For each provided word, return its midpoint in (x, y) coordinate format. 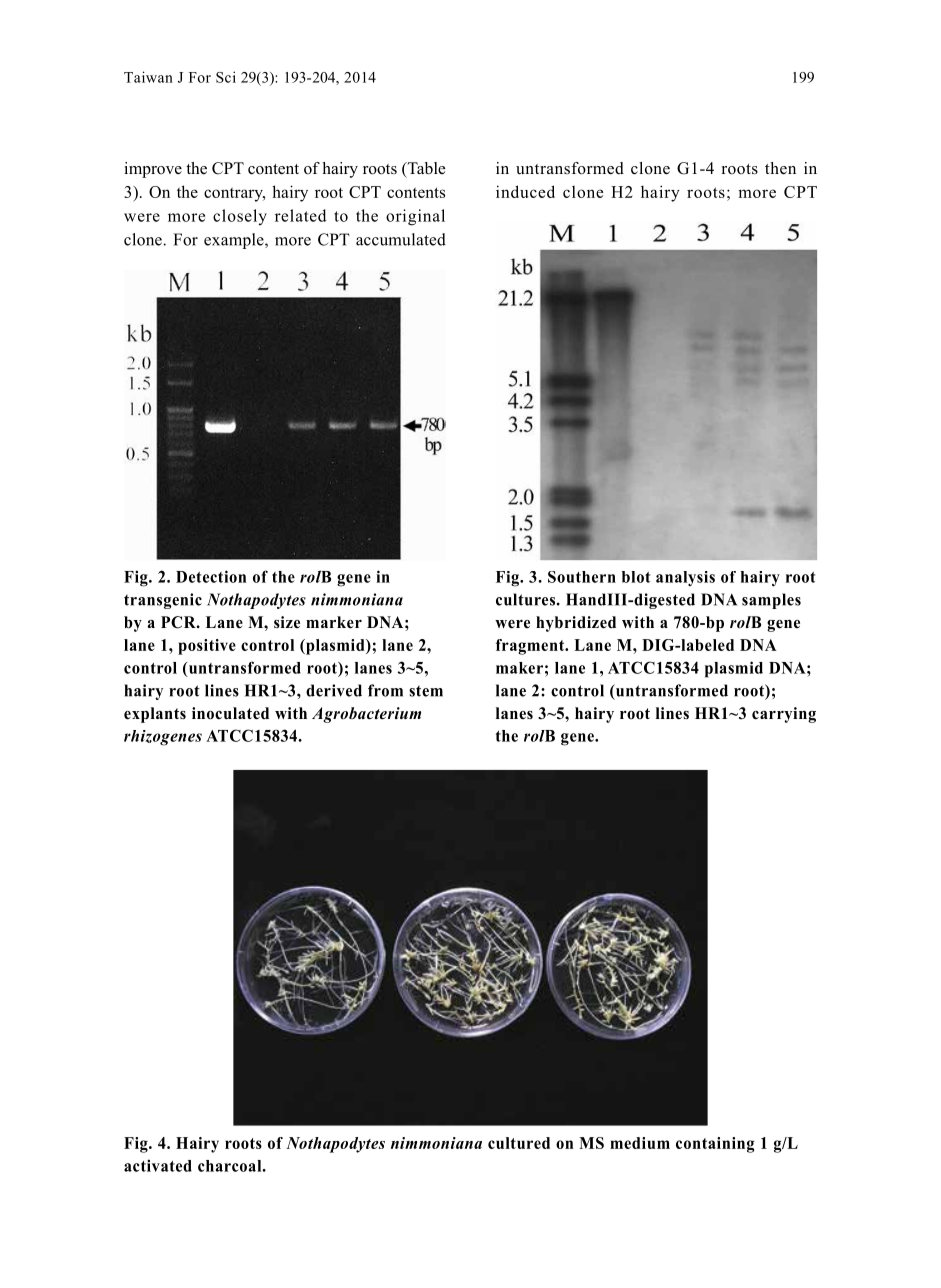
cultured (519, 1143)
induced (525, 191)
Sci (226, 77)
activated (158, 1165)
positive (207, 647)
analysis (685, 578)
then (780, 168)
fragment (531, 647)
